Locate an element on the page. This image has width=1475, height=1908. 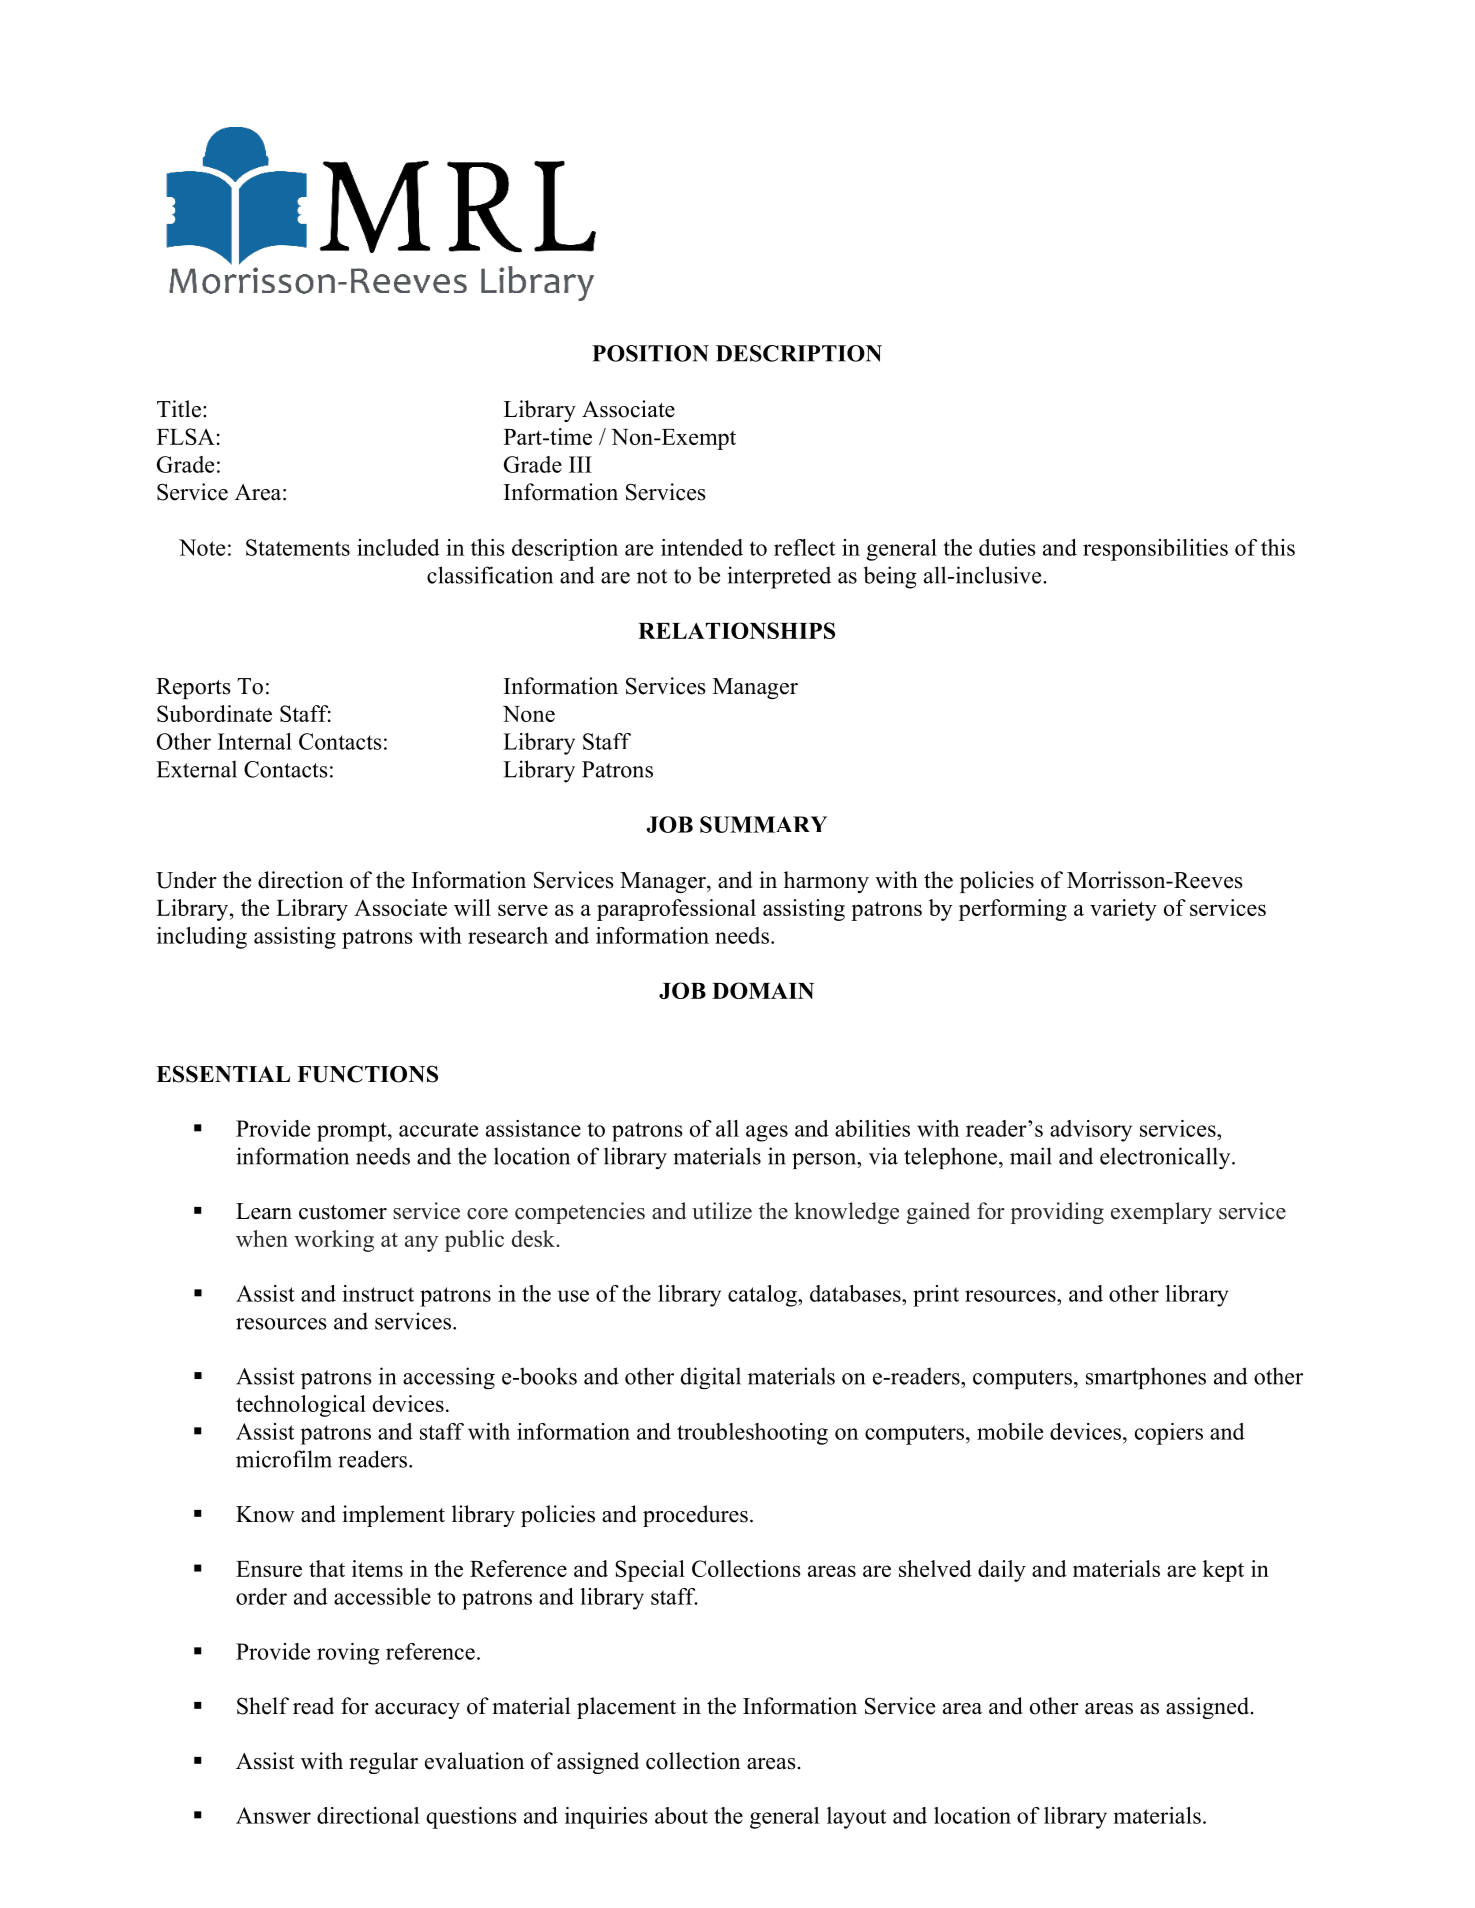
Under is located at coordinates (186, 880).
